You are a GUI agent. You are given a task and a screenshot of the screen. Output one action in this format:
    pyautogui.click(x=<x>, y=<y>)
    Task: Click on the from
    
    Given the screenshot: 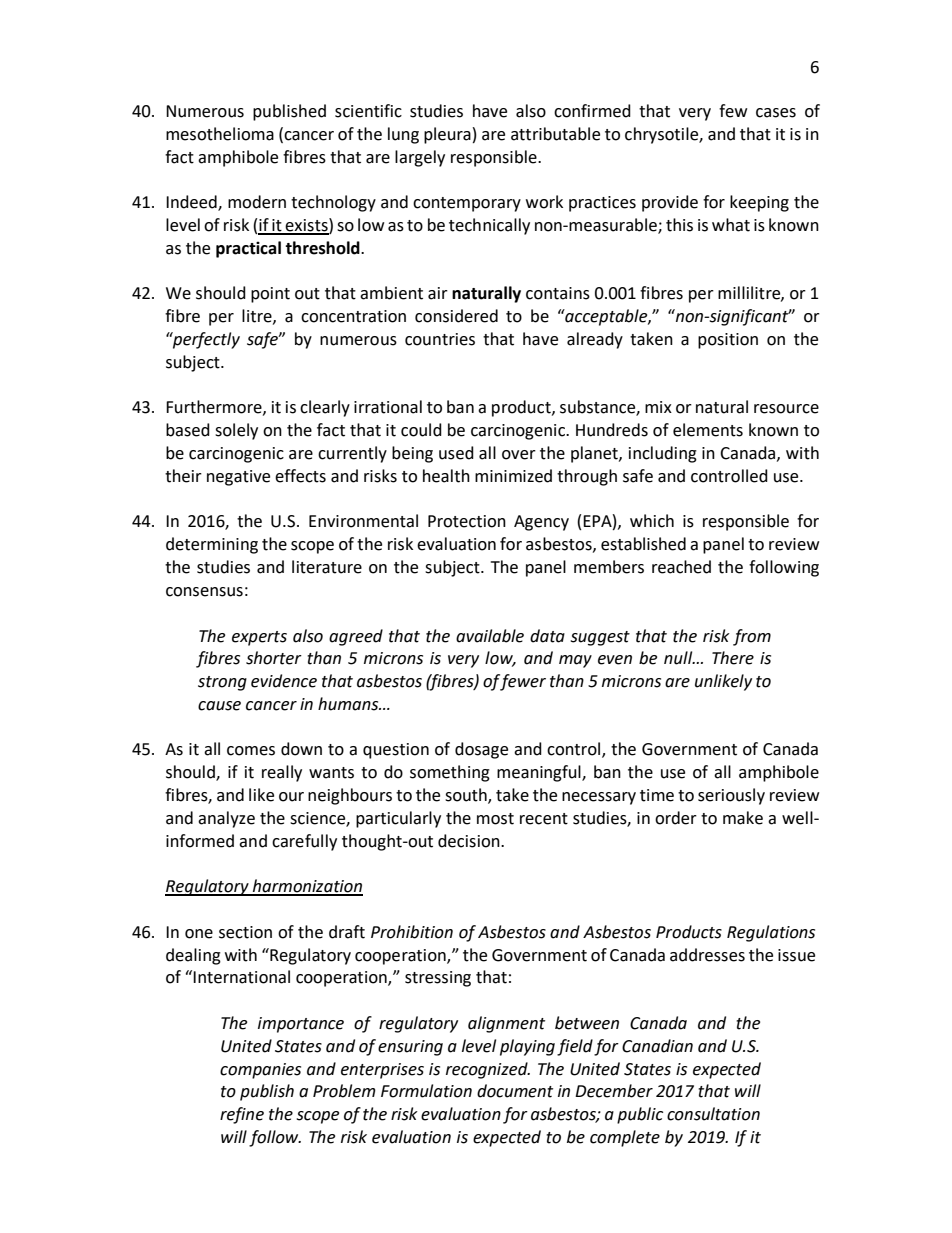 What is the action you would take?
    pyautogui.click(x=752, y=637)
